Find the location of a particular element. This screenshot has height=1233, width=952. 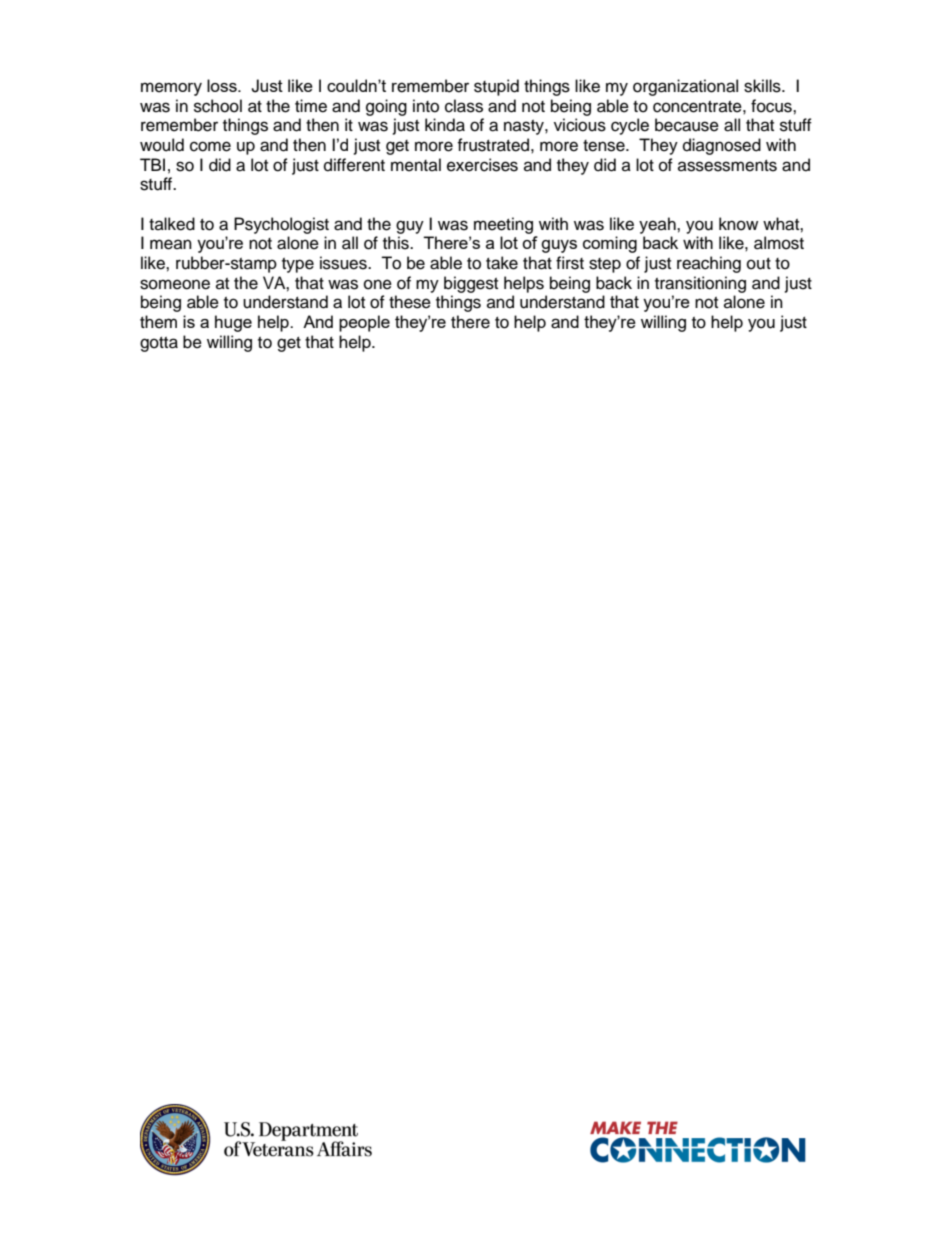

exercises is located at coordinates (482, 165).
